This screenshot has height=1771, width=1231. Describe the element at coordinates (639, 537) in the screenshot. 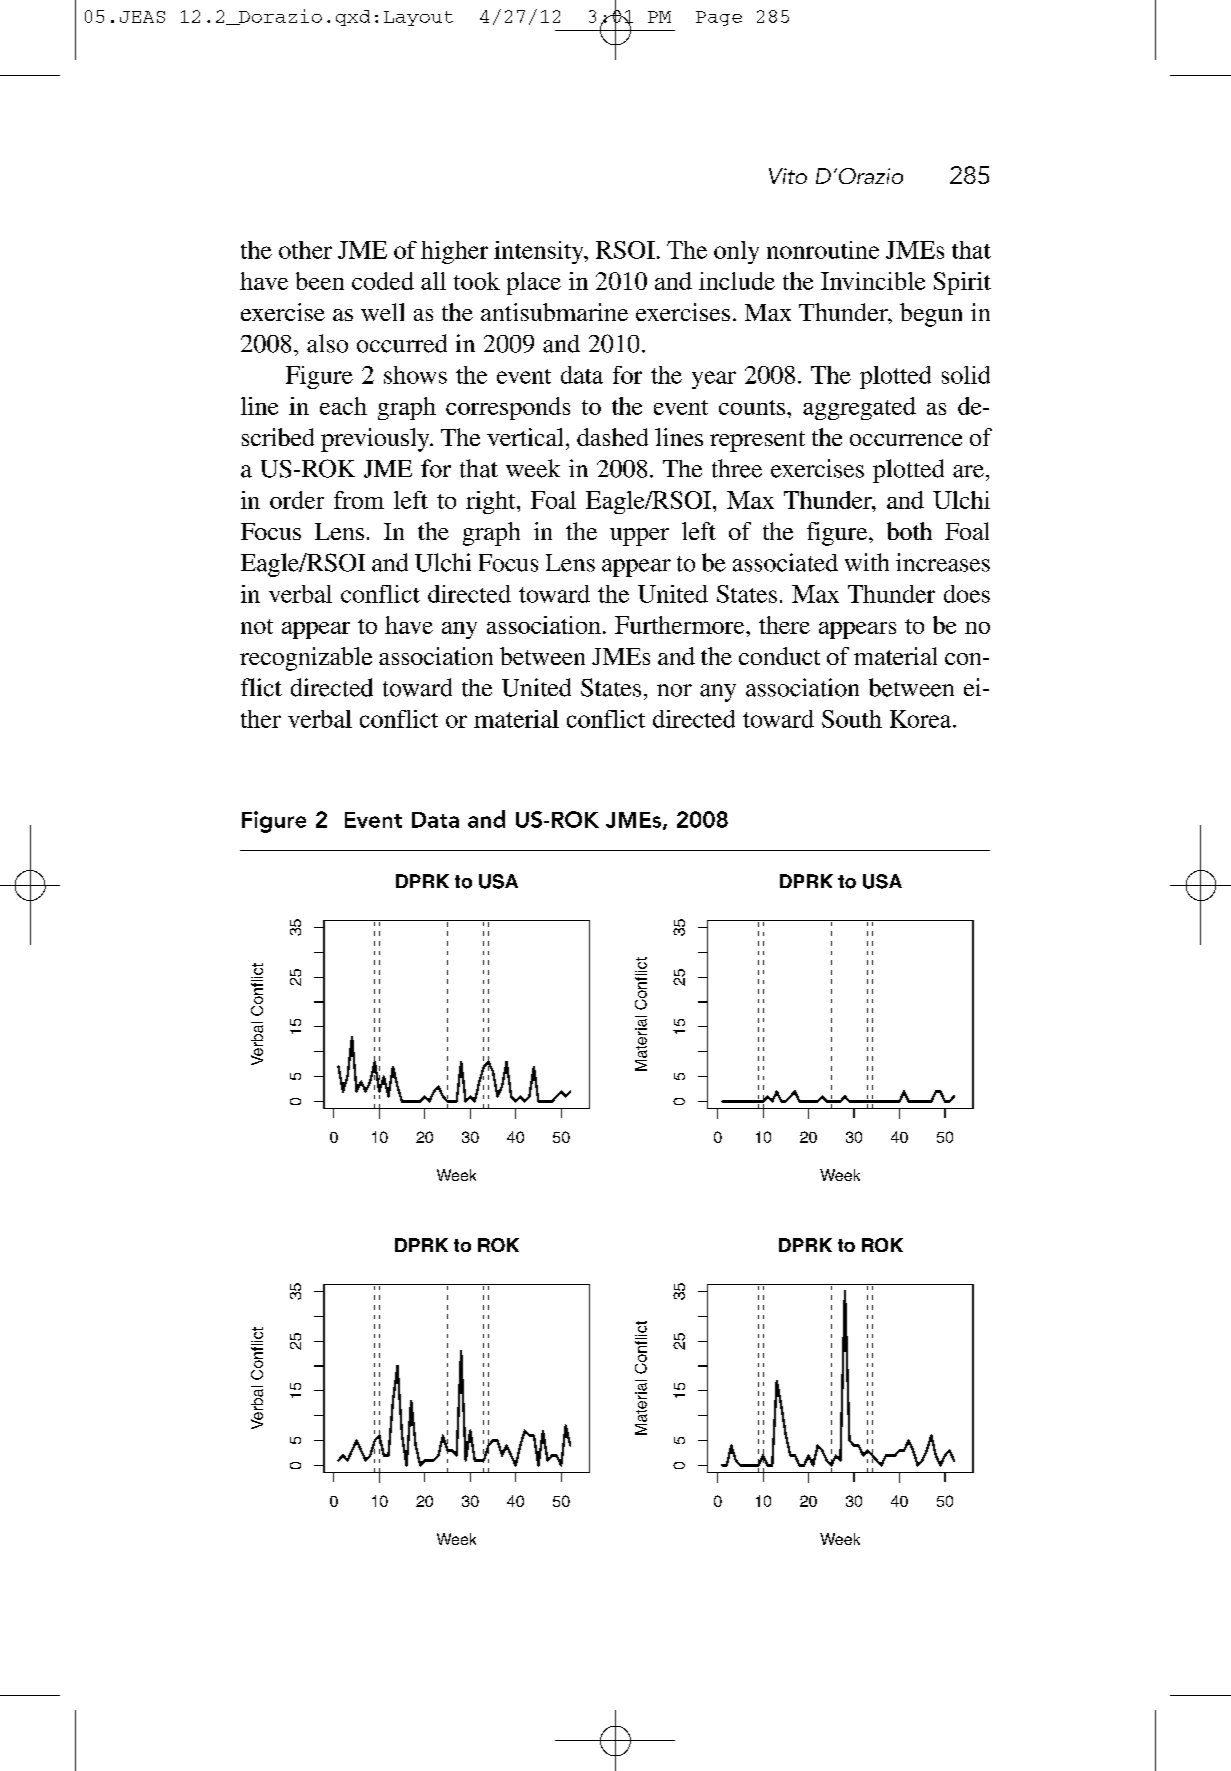

I see `upper` at that location.
